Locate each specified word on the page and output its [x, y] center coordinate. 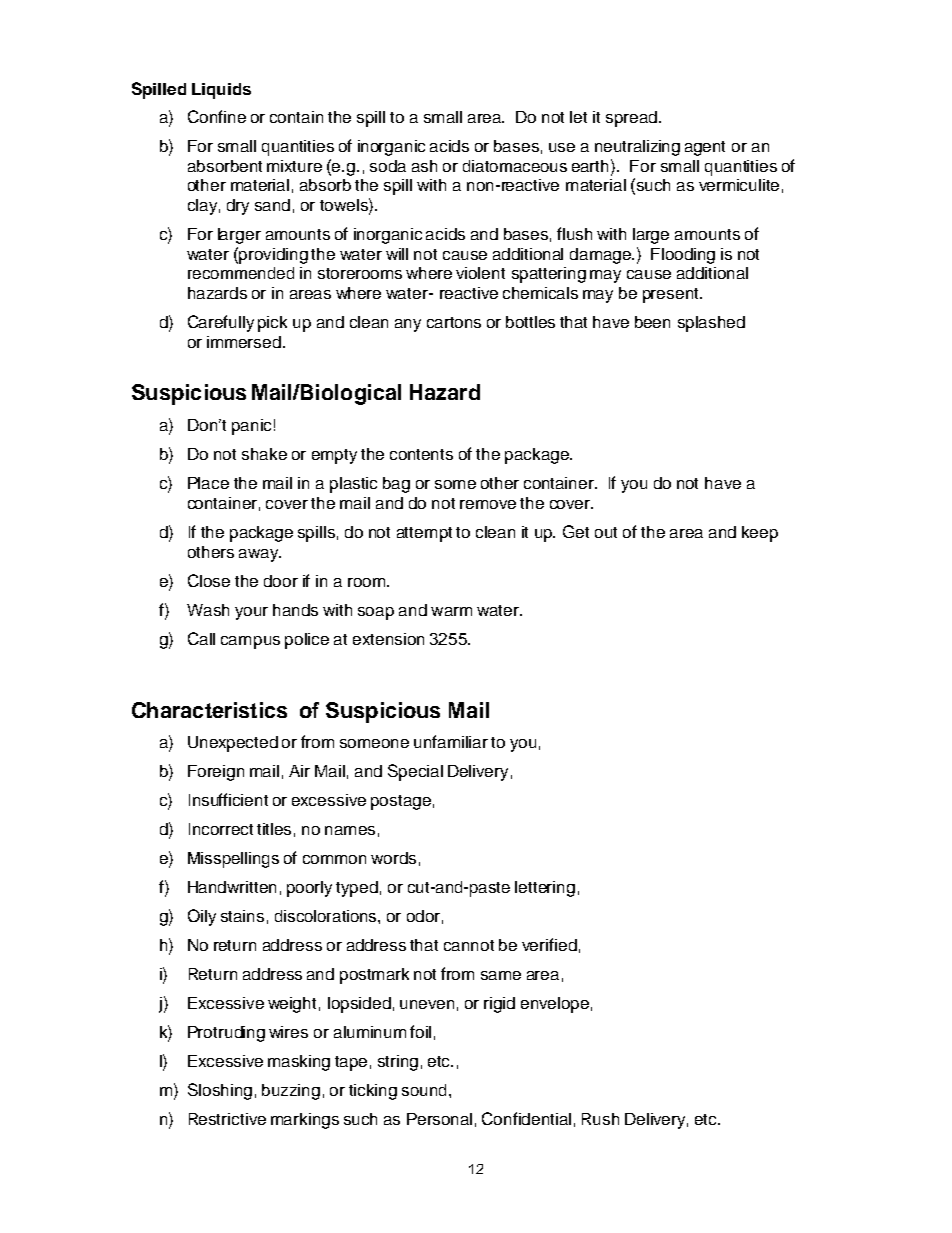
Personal [439, 1119]
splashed [711, 324]
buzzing [291, 1092]
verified [549, 944]
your [251, 613]
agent [705, 148]
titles [274, 829]
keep [760, 534]
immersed [244, 342]
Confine [217, 116]
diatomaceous [515, 166]
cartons [454, 322]
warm [451, 611]
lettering [545, 889]
